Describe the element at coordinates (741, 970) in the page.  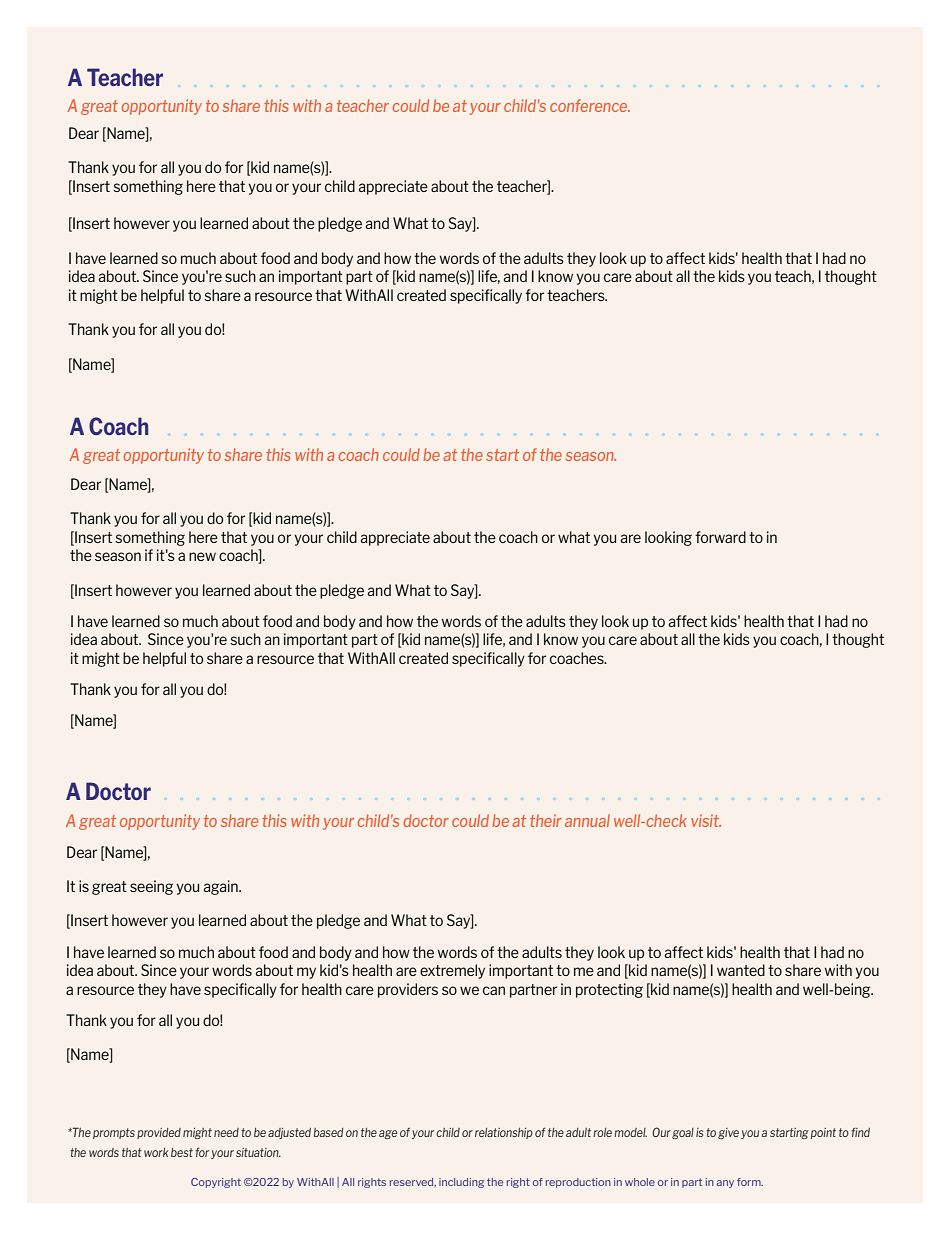
I see `wanted` at that location.
